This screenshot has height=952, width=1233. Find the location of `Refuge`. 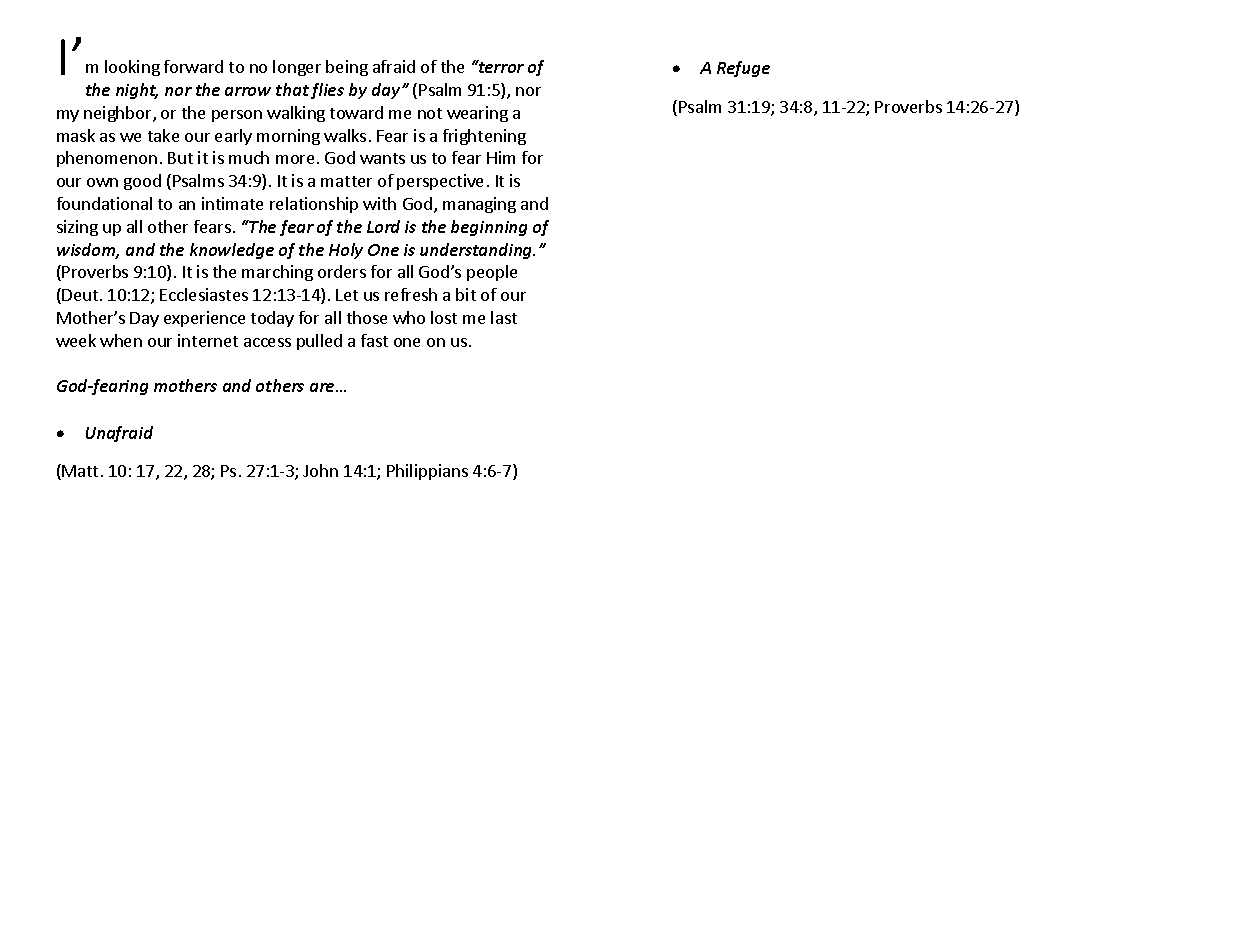

Refuge is located at coordinates (743, 69).
